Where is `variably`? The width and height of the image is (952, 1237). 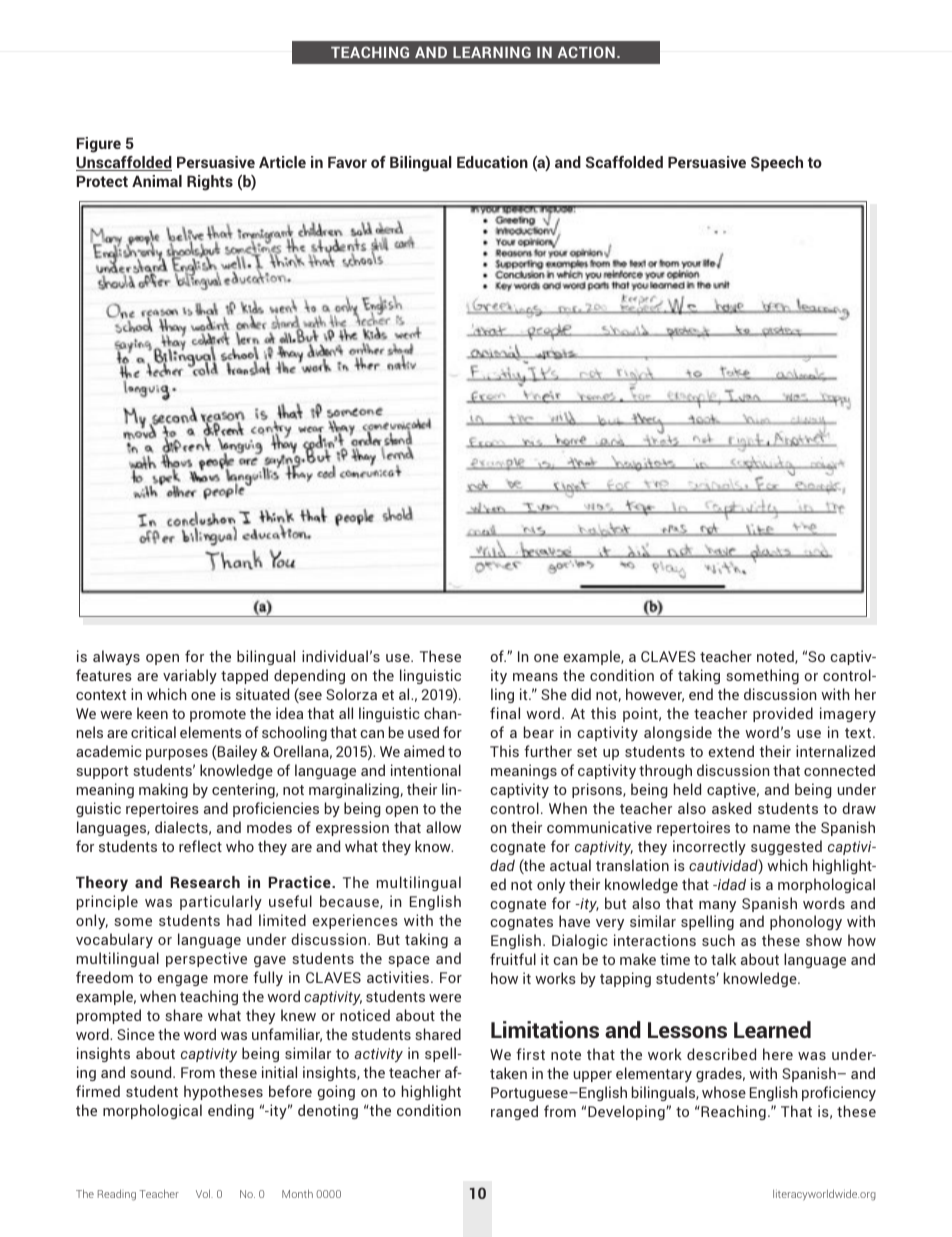 variably is located at coordinates (190, 676).
